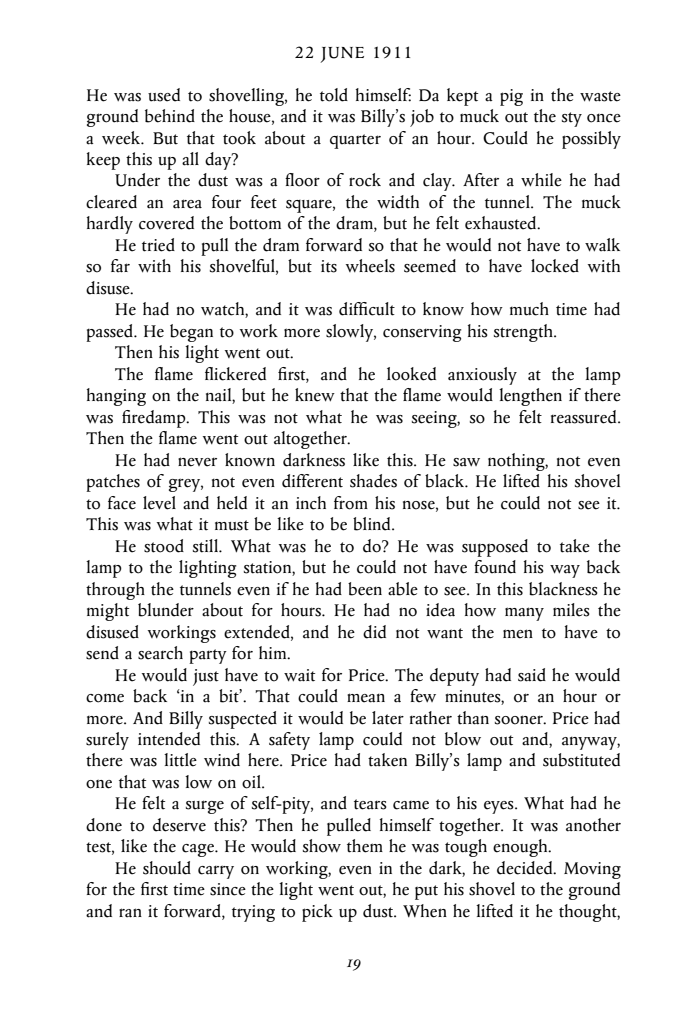 The image size is (681, 1021). I want to click on wheels, so click(370, 266).
